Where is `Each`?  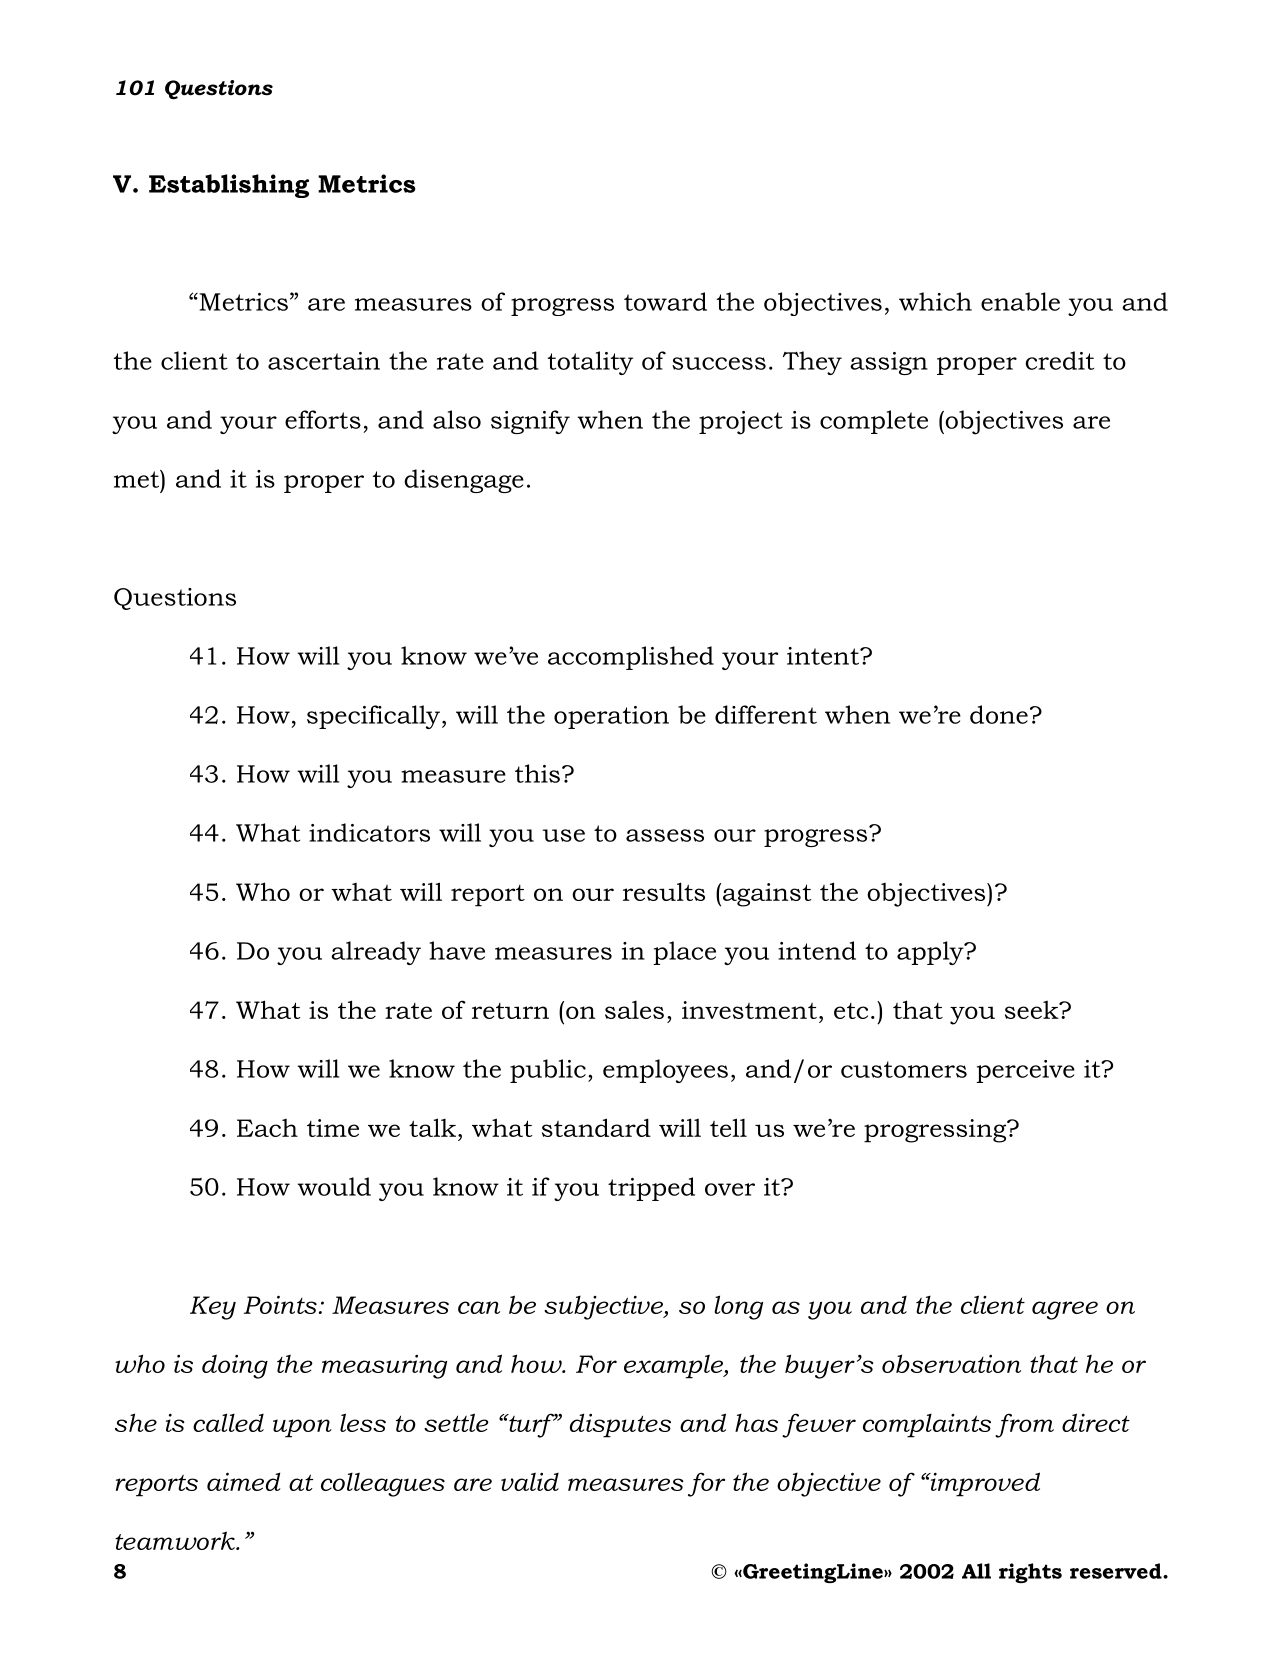
Each is located at coordinates (267, 1128).
